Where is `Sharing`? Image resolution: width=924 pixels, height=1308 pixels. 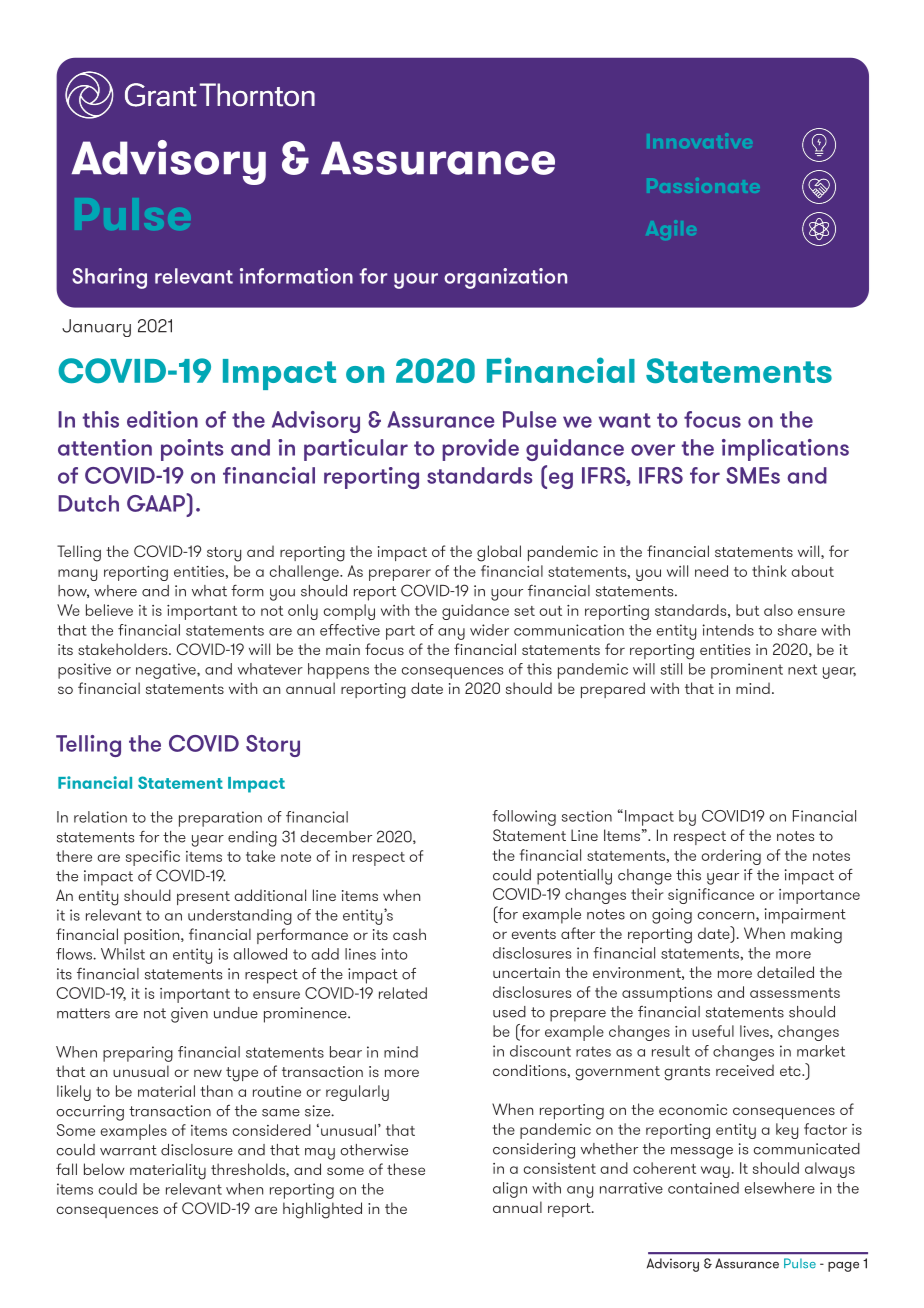
Sharing is located at coordinates (109, 278).
